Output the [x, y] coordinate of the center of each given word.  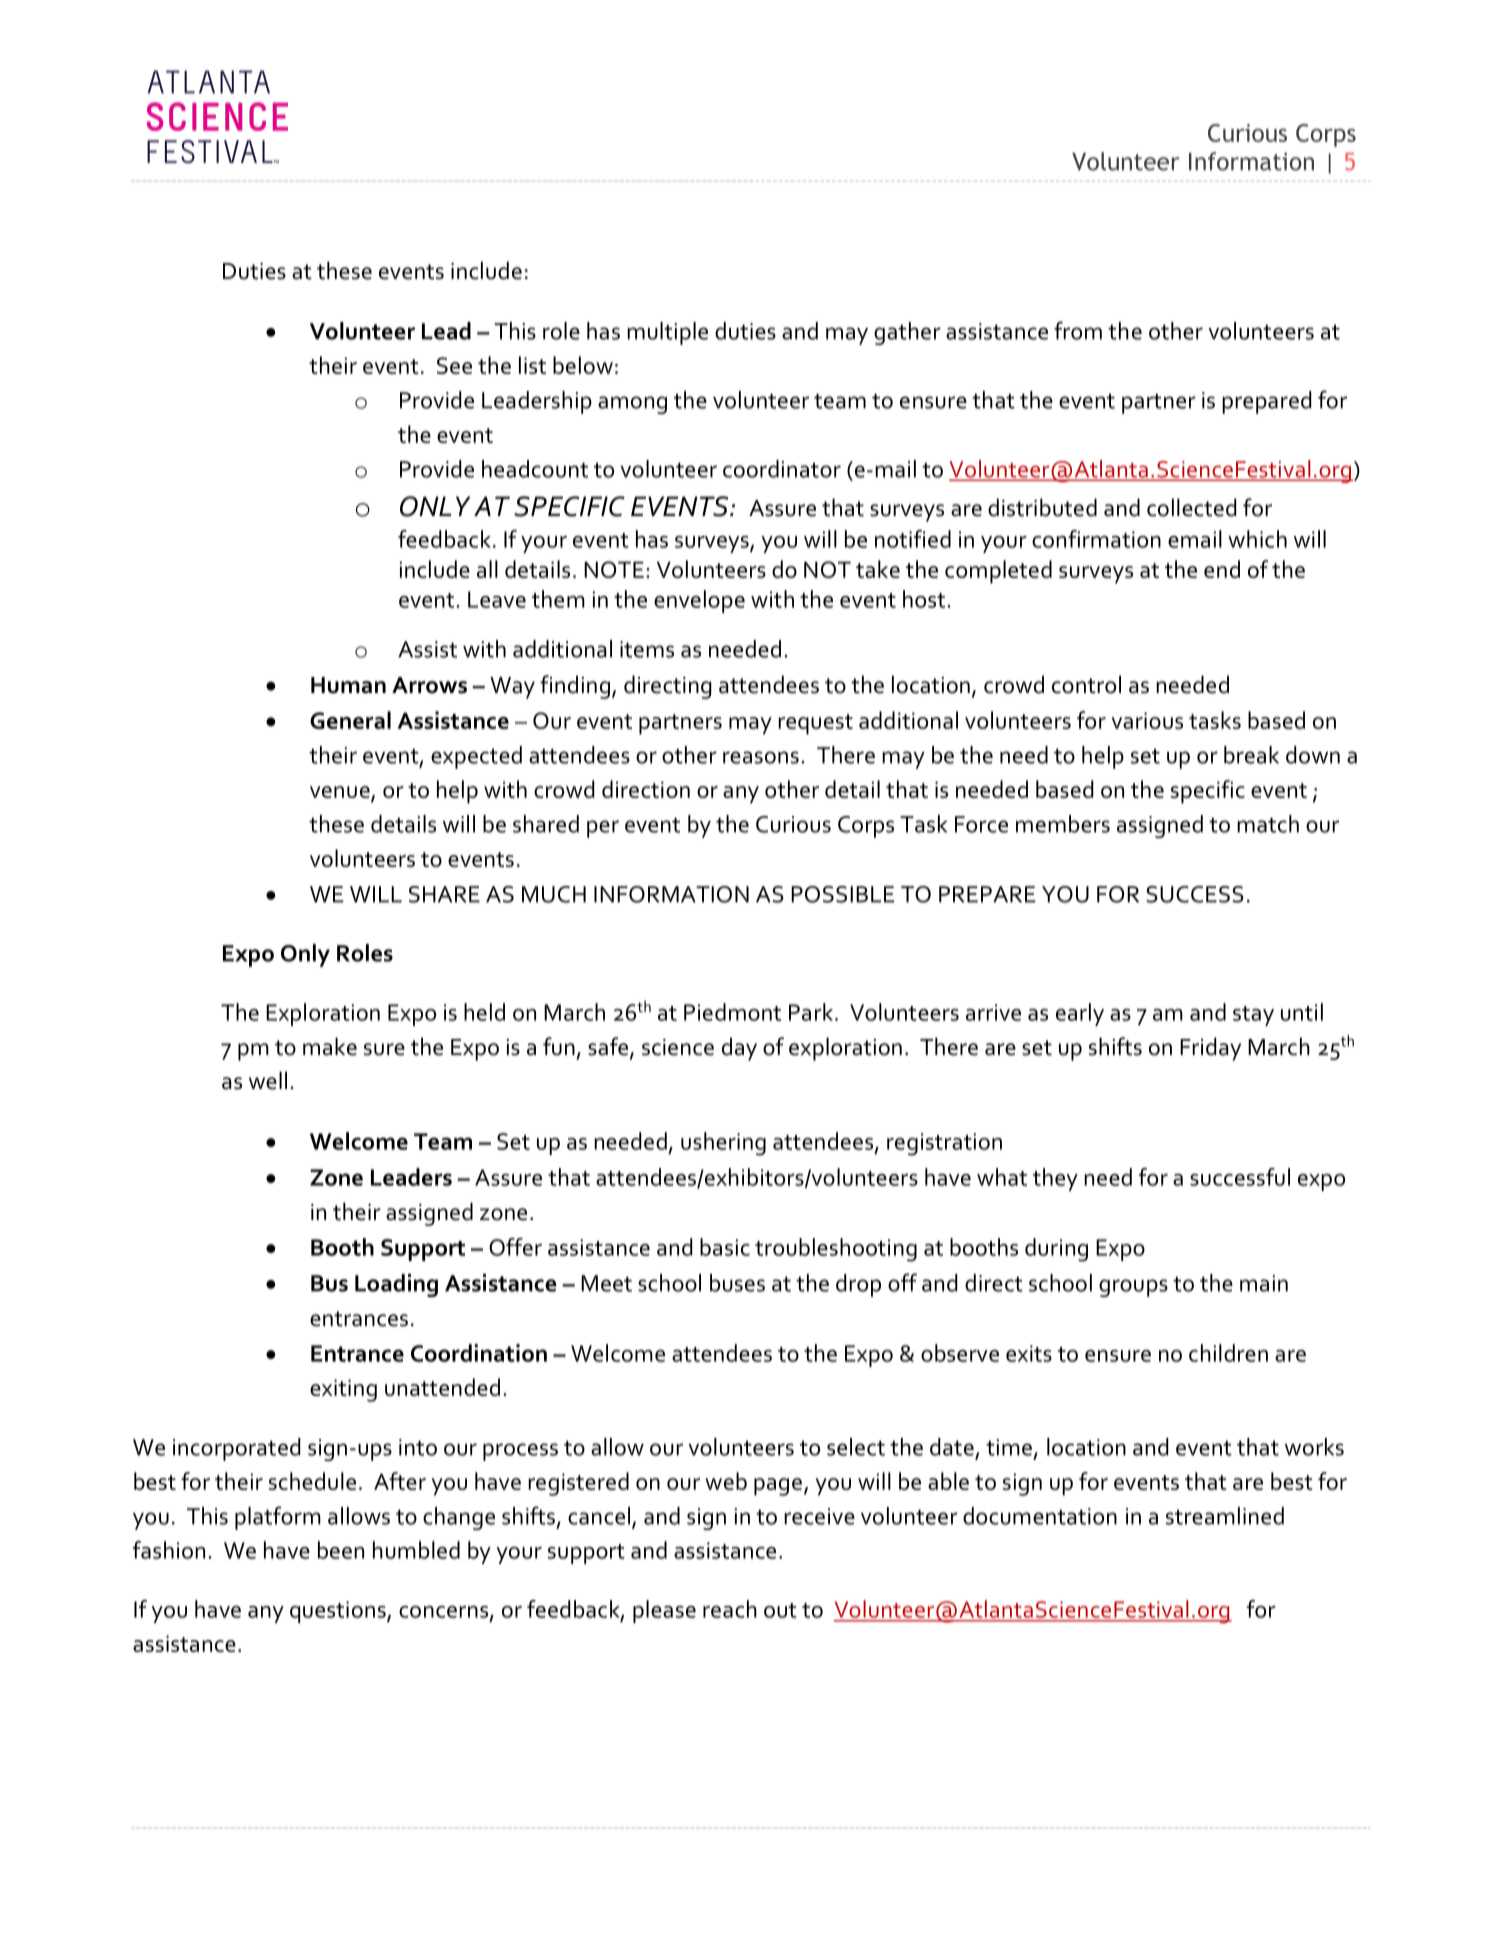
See [454, 365]
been [341, 1550]
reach [730, 1609]
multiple [667, 333]
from [1078, 330]
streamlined [1225, 1516]
